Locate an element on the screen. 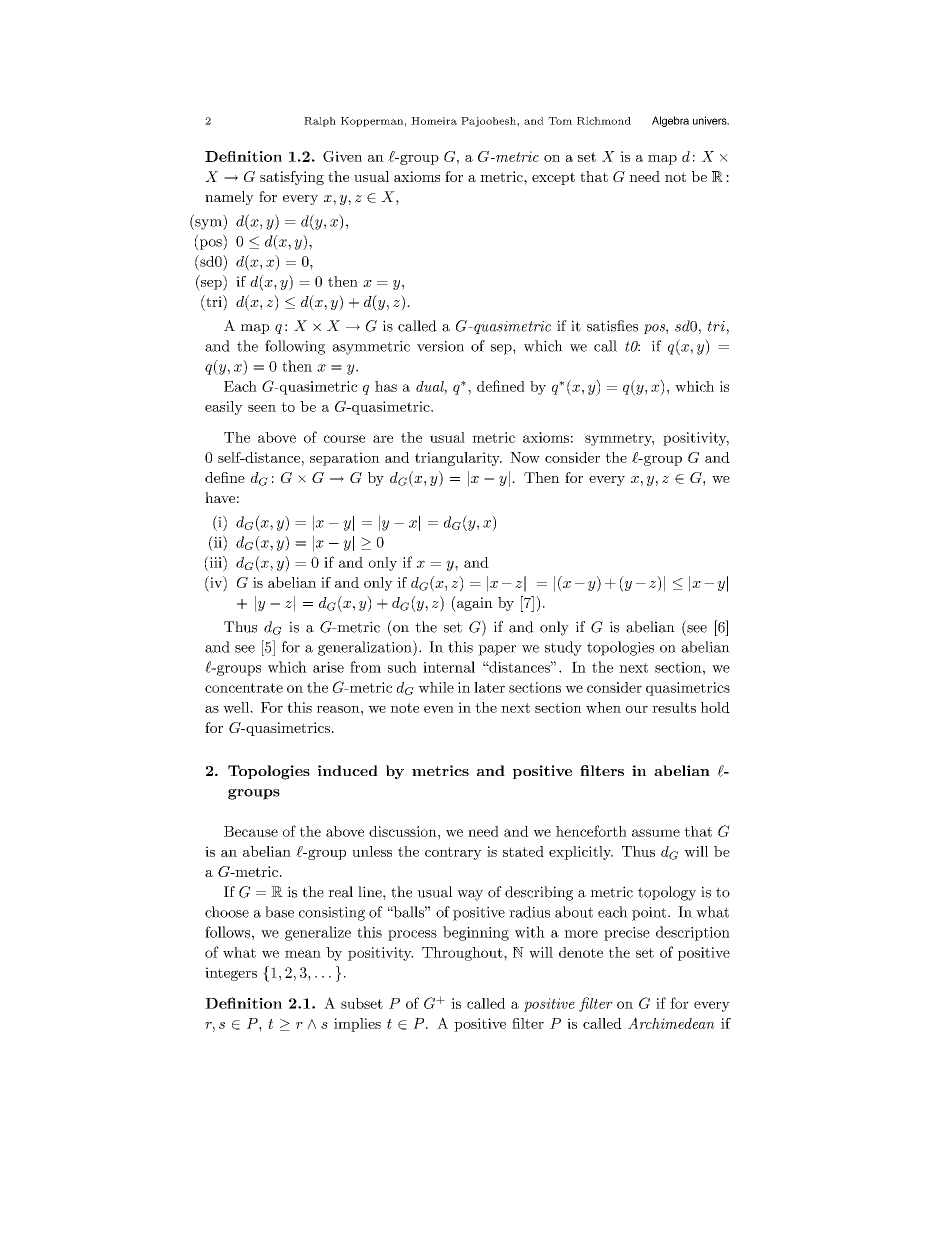 The height and width of the screenshot is (1233, 952). Now is located at coordinates (525, 457).
